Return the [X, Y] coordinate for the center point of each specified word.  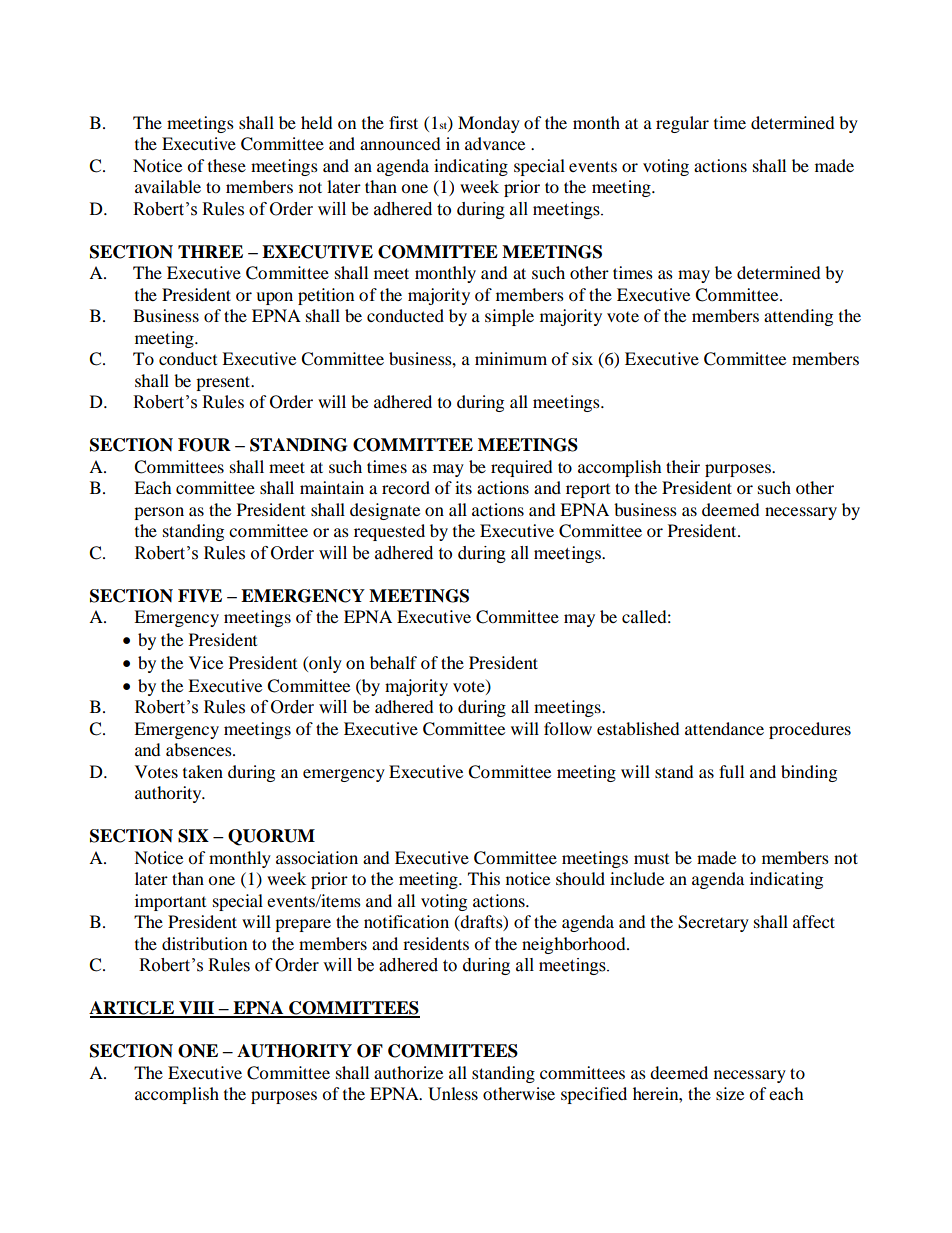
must [651, 859]
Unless [453, 1094]
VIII [197, 1009]
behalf [393, 662]
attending [798, 317]
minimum [511, 358]
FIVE [200, 596]
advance [495, 143]
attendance [724, 728]
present [224, 383]
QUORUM [271, 837]
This [484, 878]
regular [682, 124]
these [227, 165]
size [730, 1093]
